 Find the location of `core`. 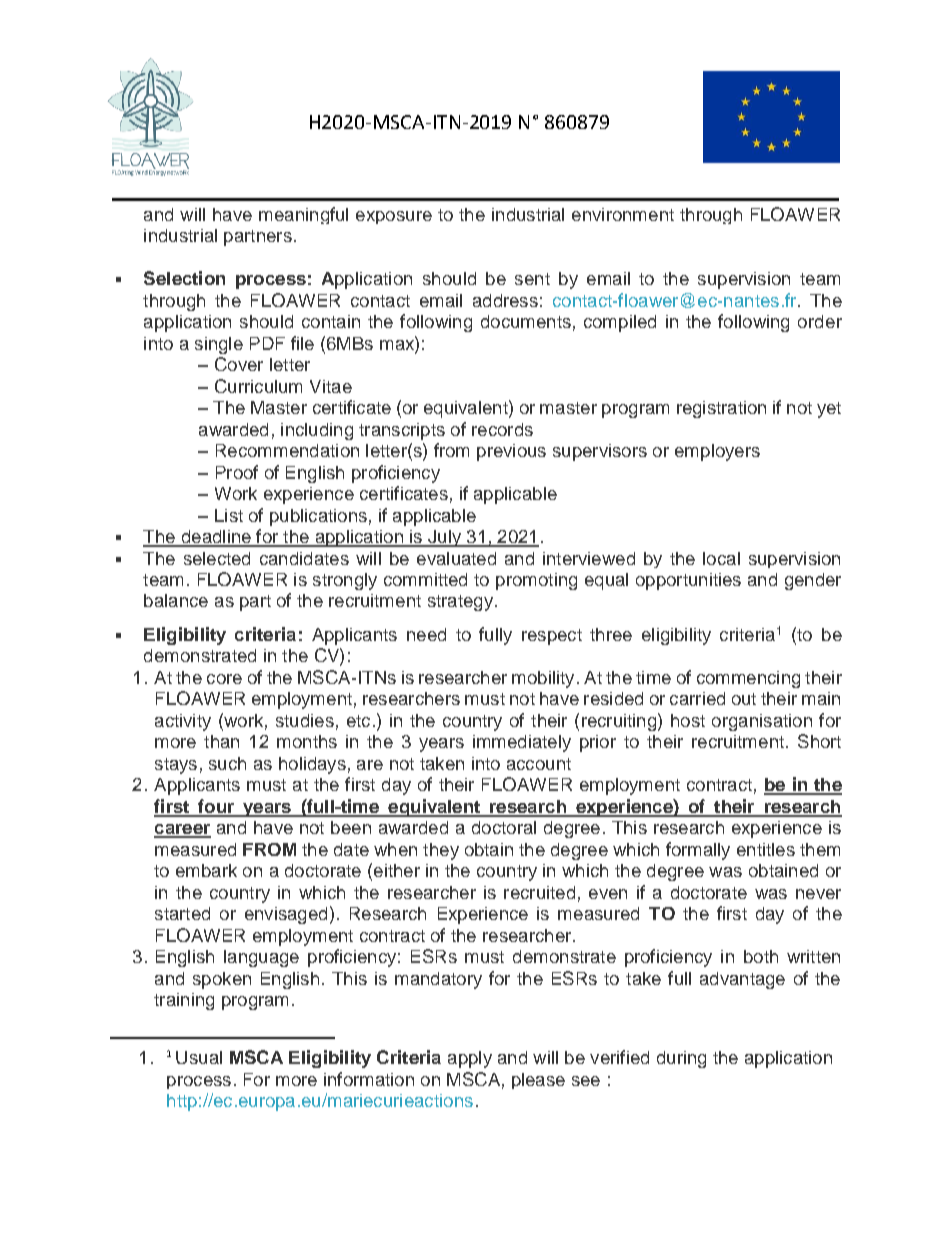

core is located at coordinates (224, 679).
